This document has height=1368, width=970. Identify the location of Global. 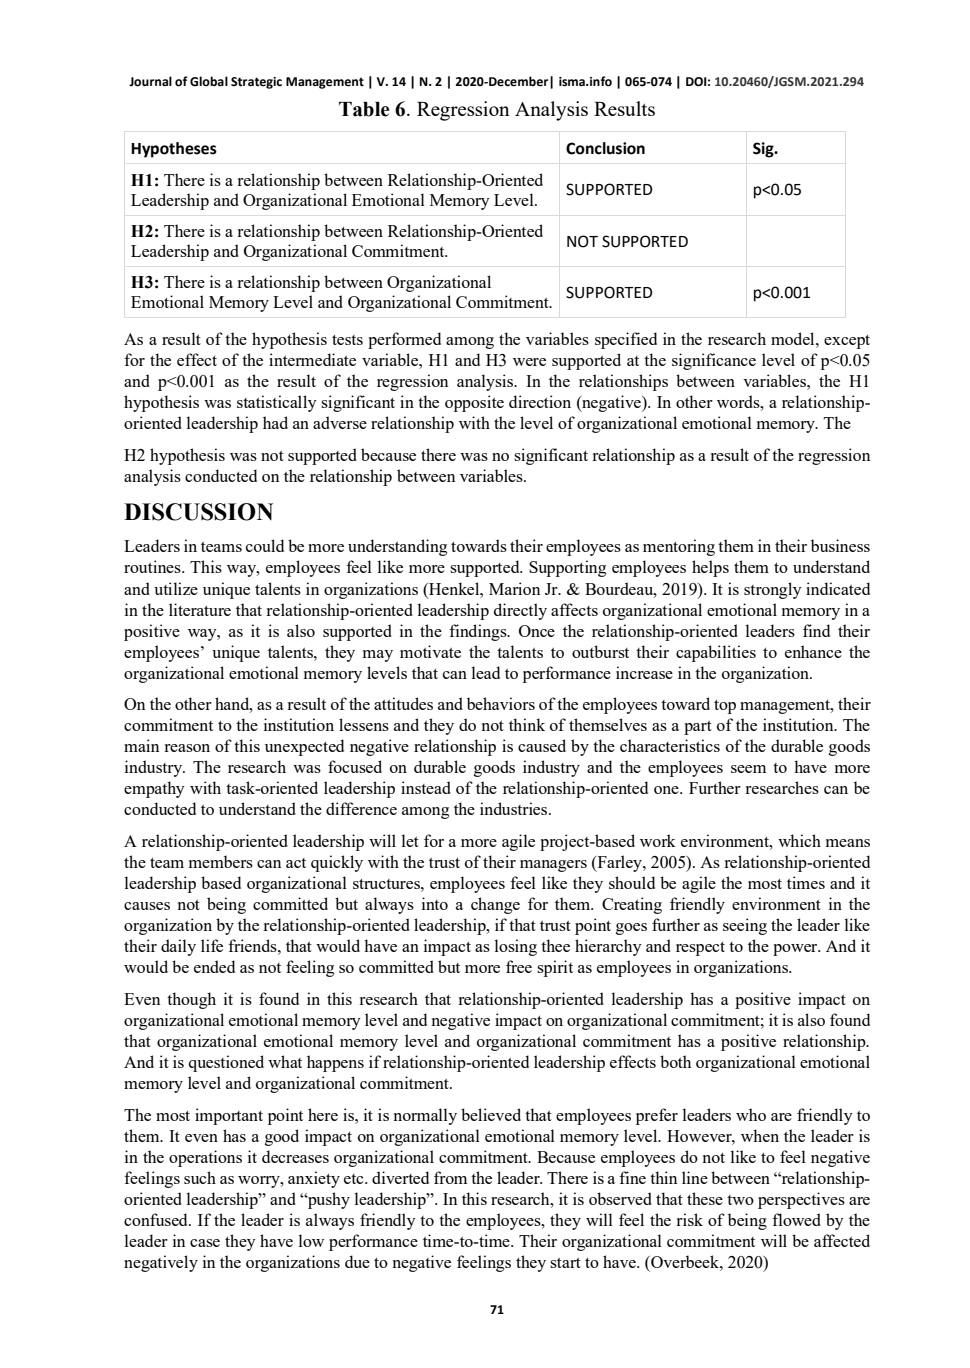
(209, 81).
